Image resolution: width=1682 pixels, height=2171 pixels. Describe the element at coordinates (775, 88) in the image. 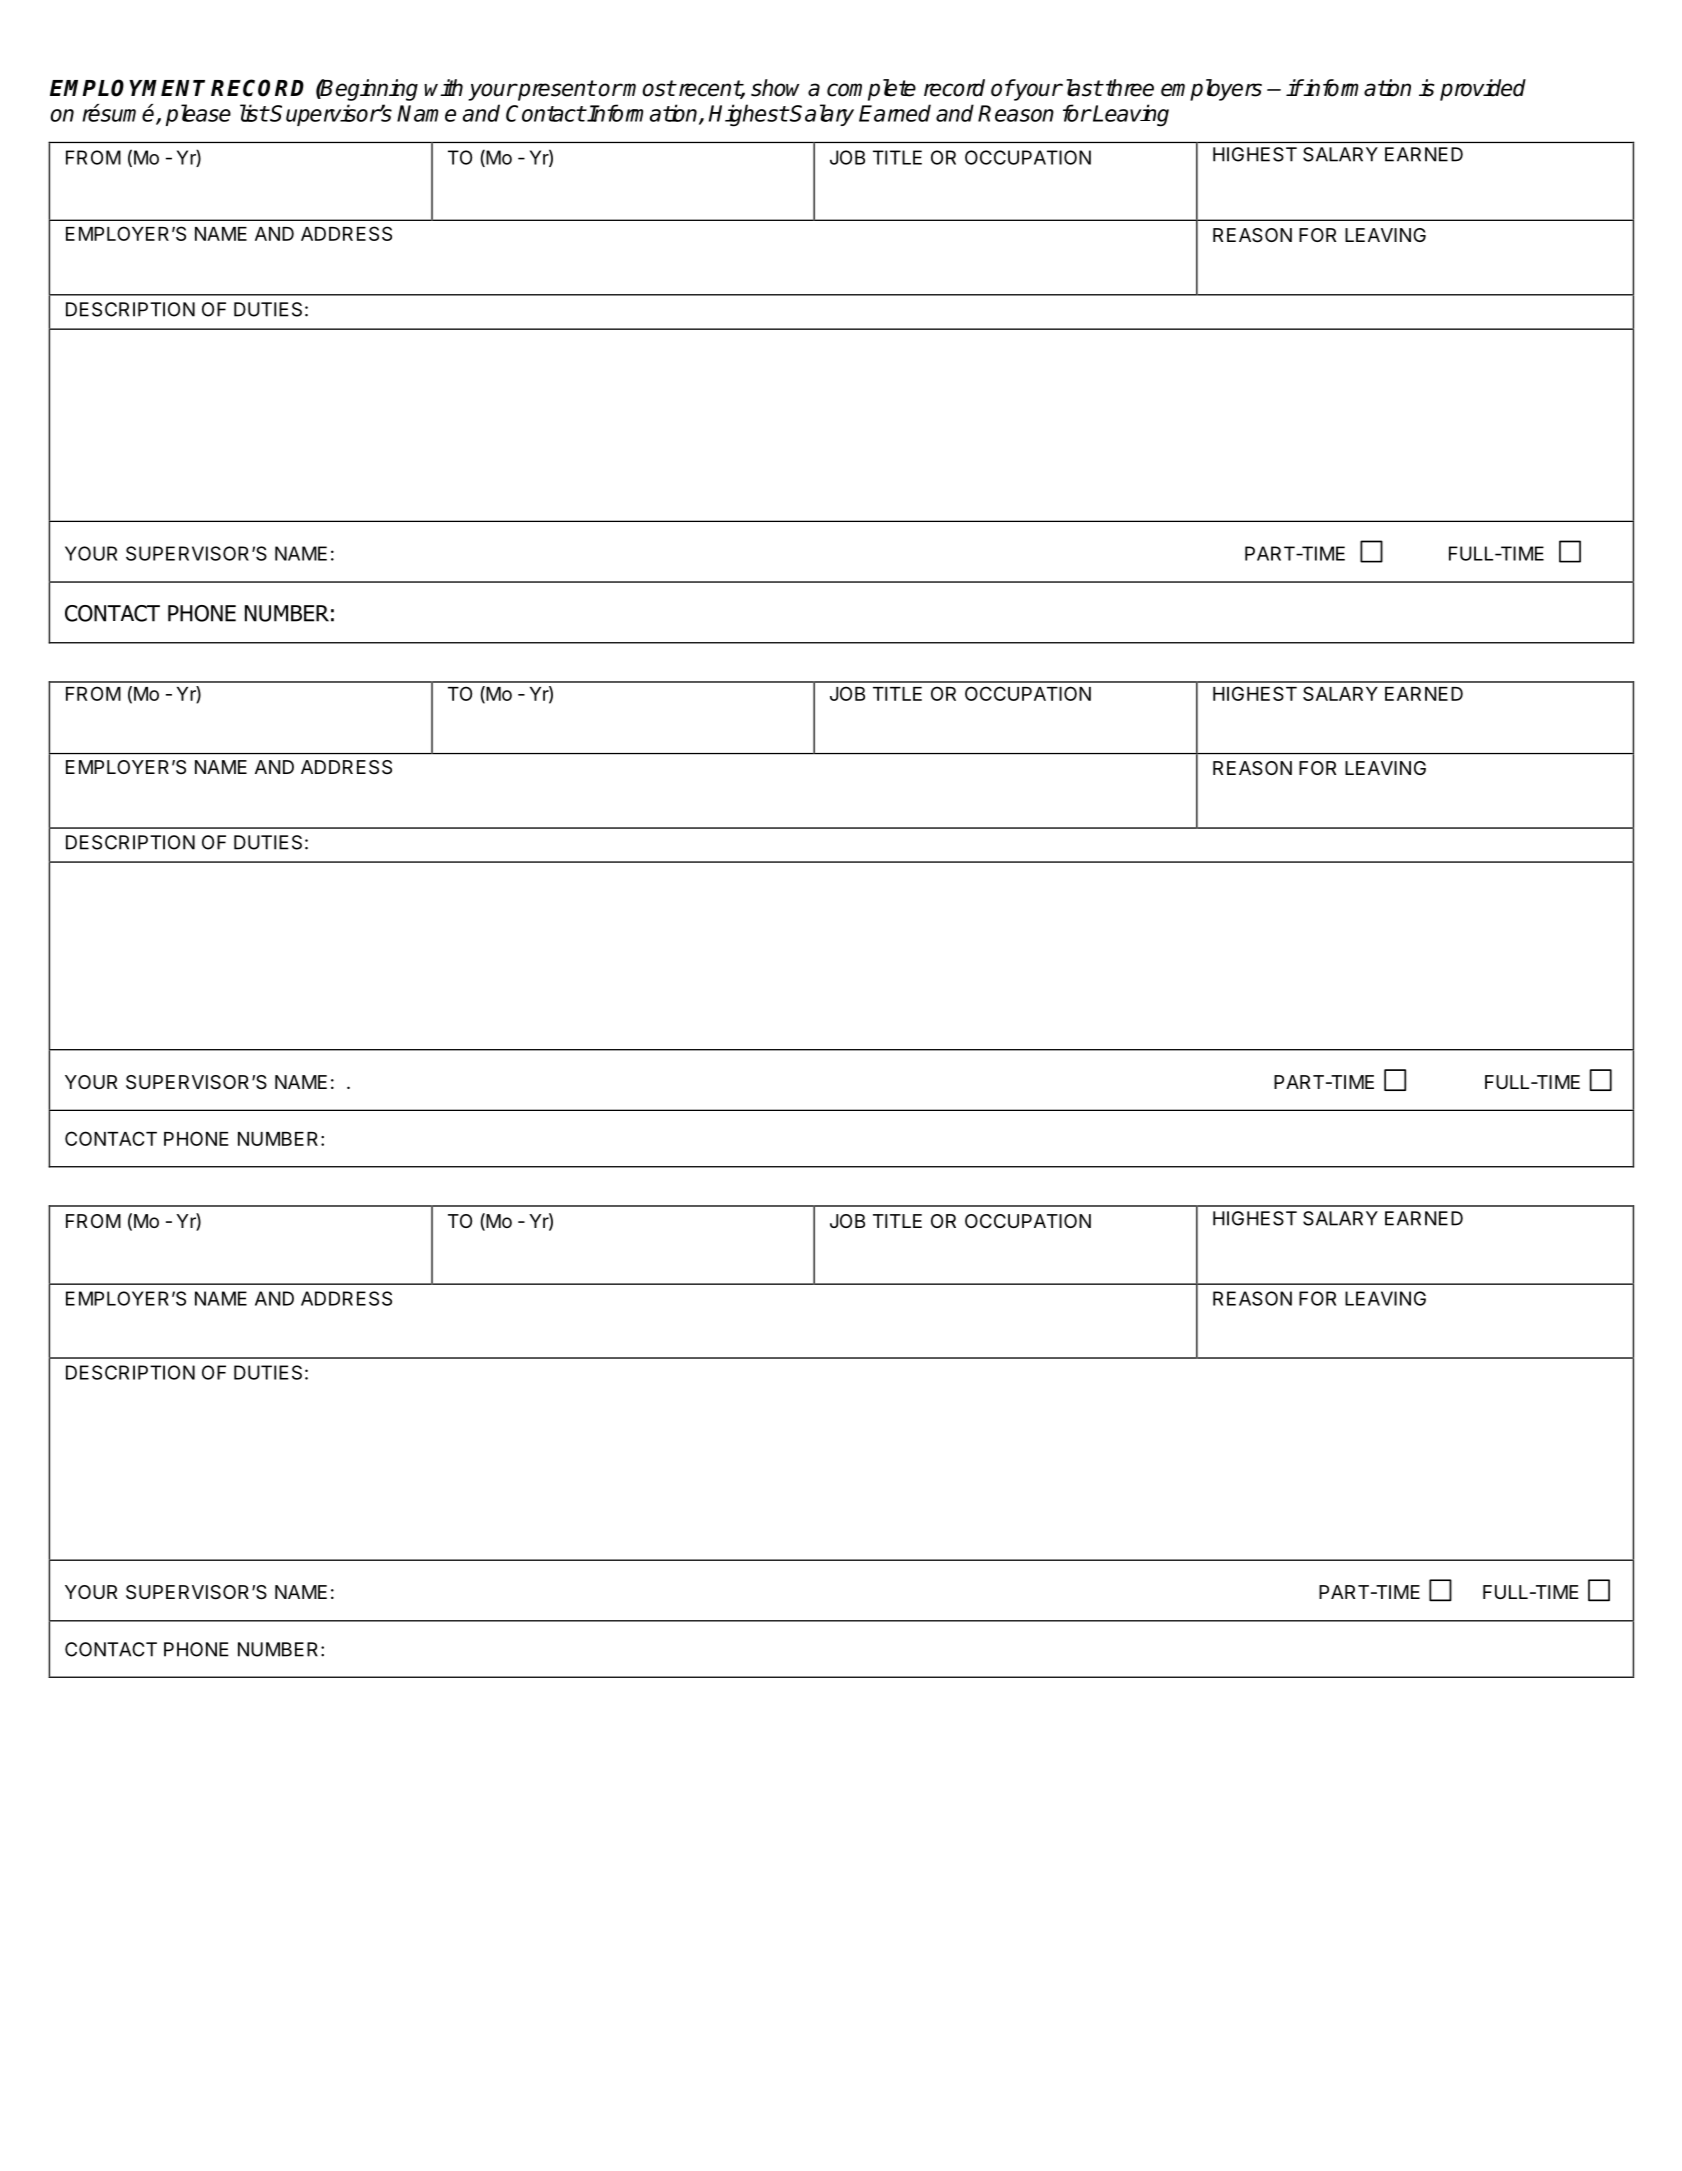

I see `show` at that location.
